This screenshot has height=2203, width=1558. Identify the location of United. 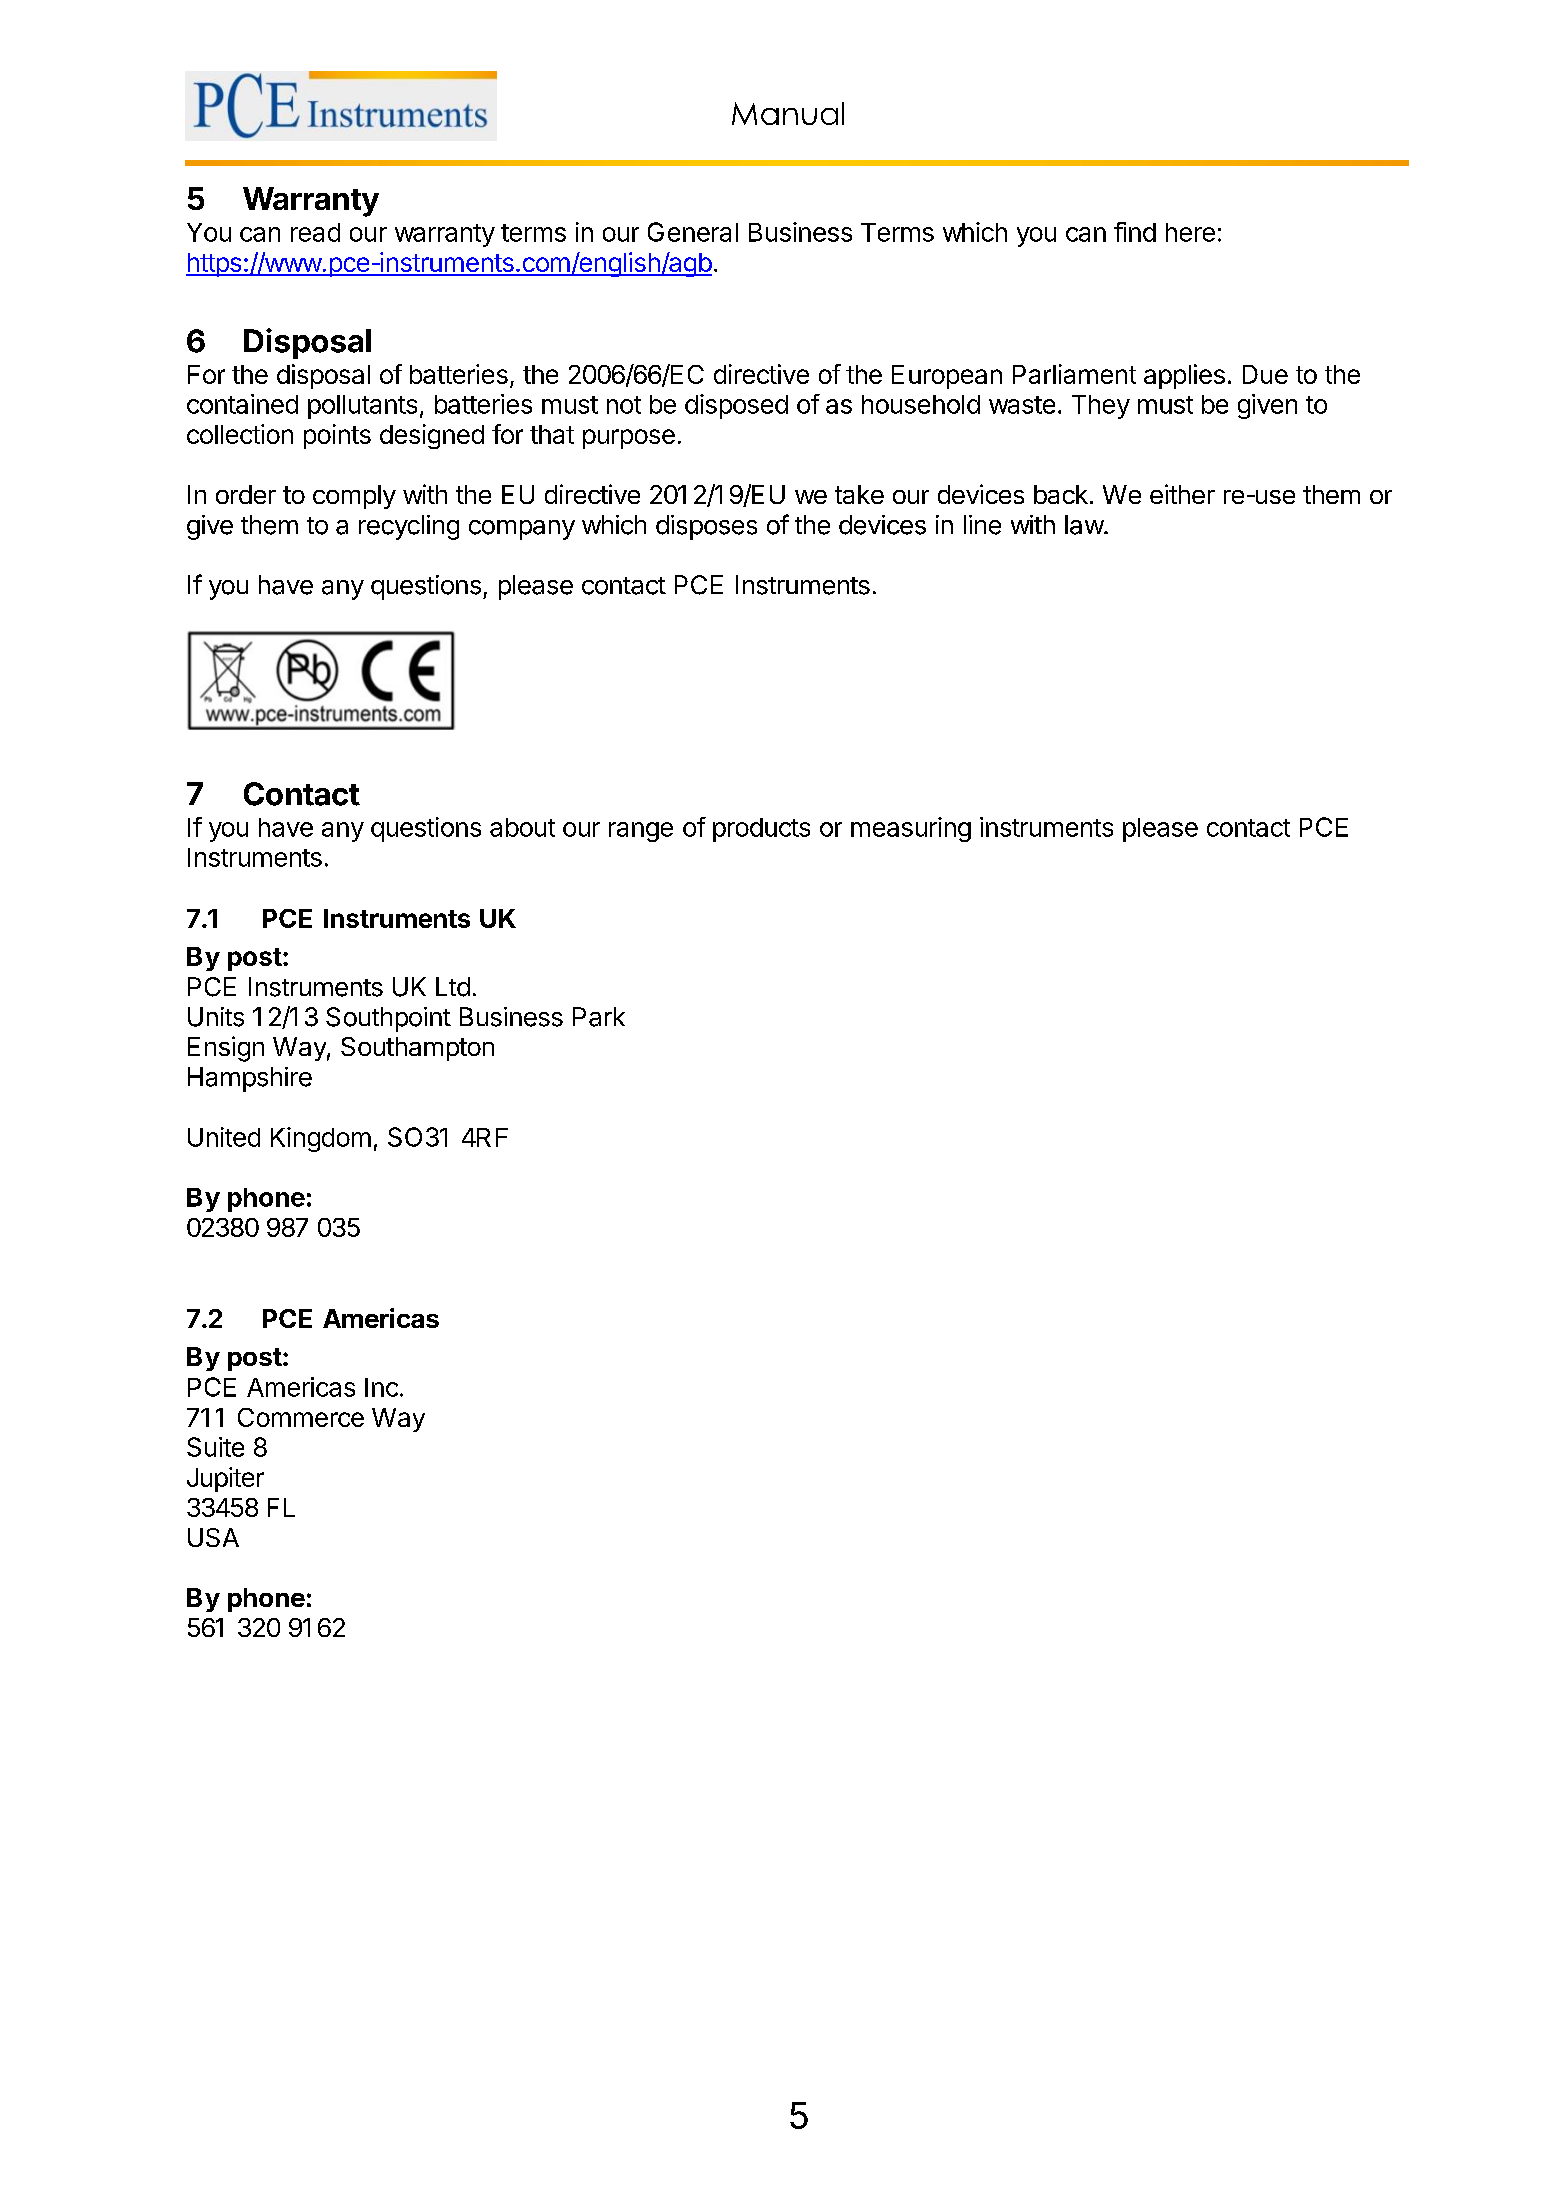
(224, 1137).
